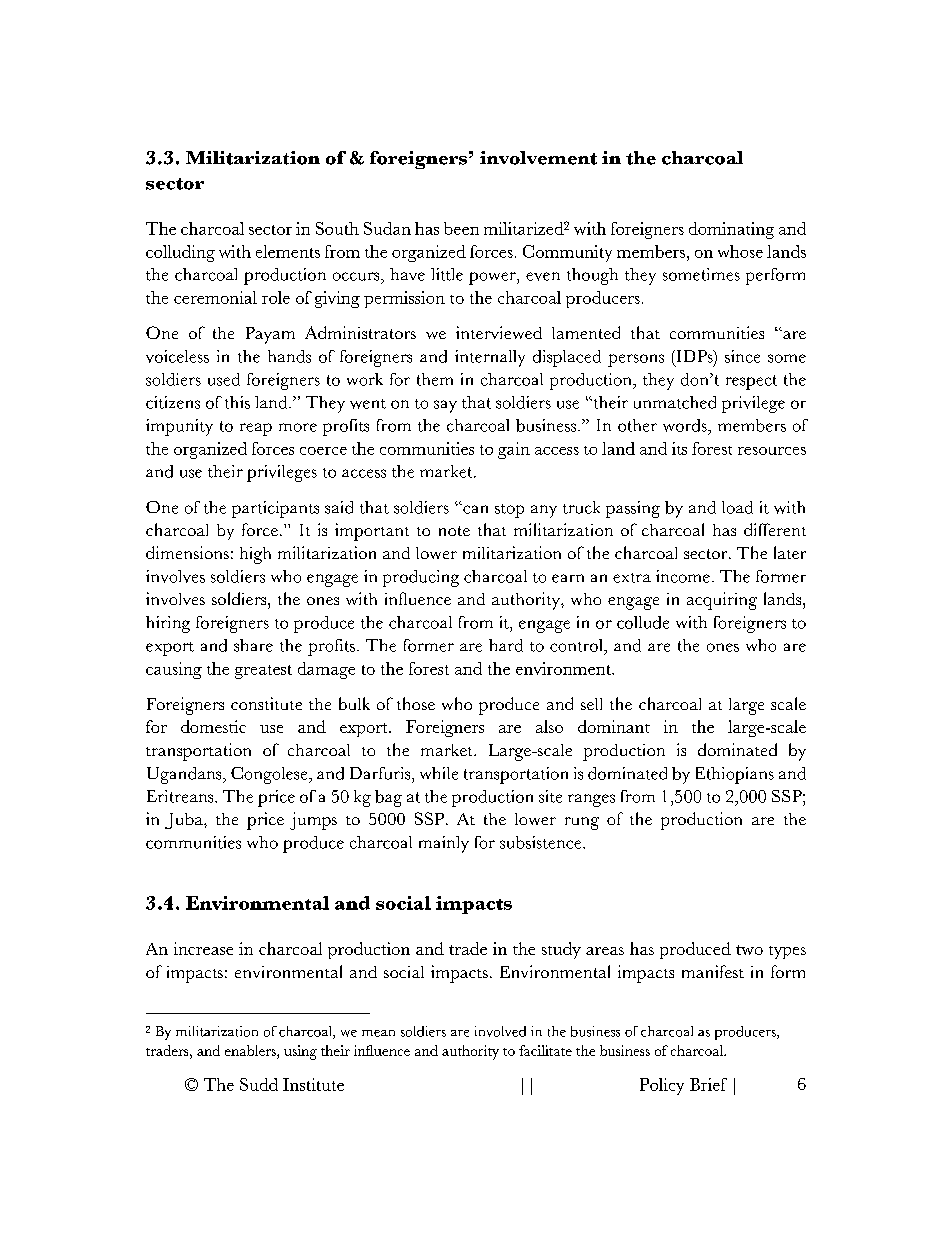 The image size is (952, 1233). I want to click on involved, so click(500, 1031).
